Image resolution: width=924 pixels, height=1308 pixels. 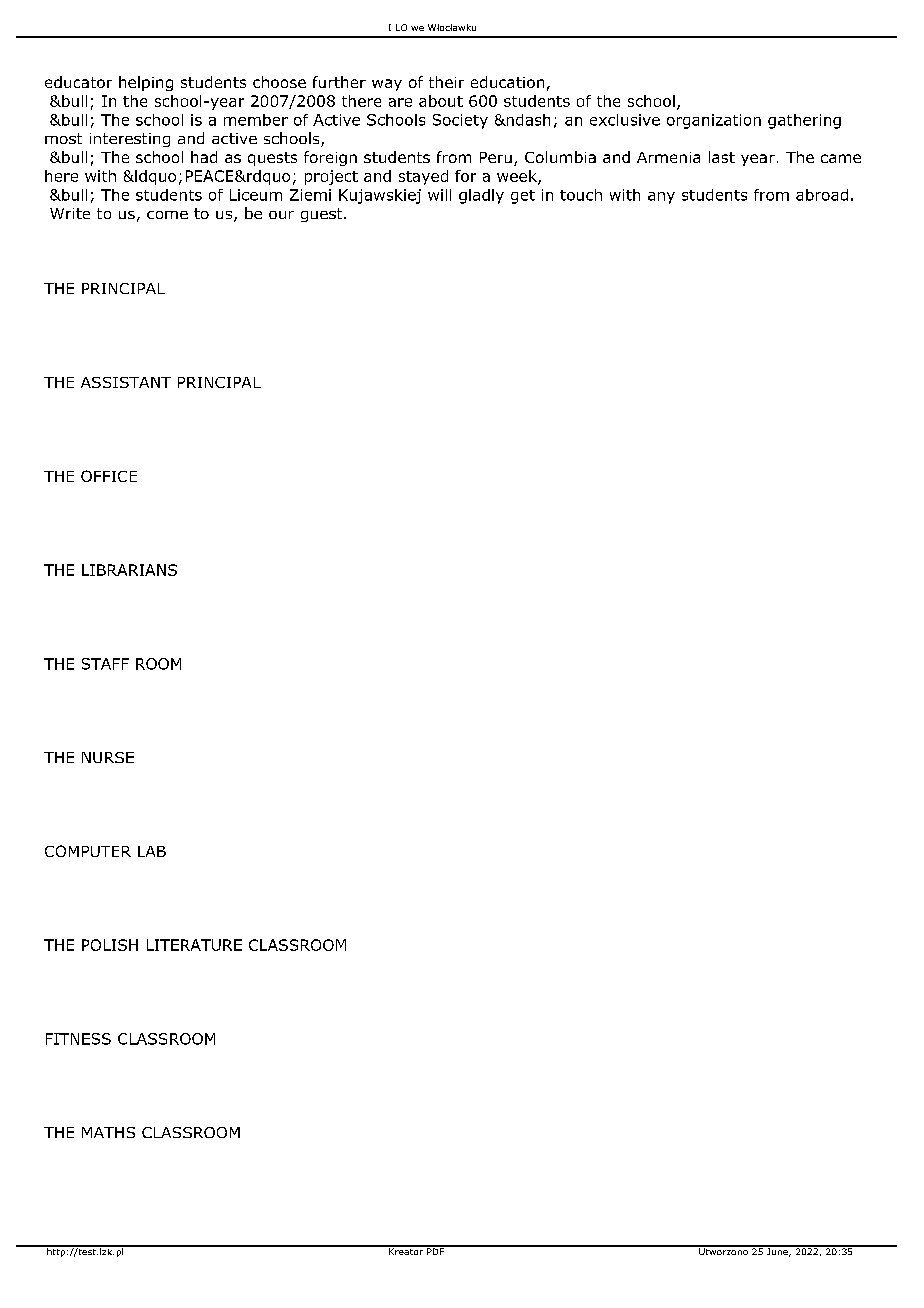 What do you see at coordinates (108, 1132) in the page?
I see `MATHS` at bounding box center [108, 1132].
